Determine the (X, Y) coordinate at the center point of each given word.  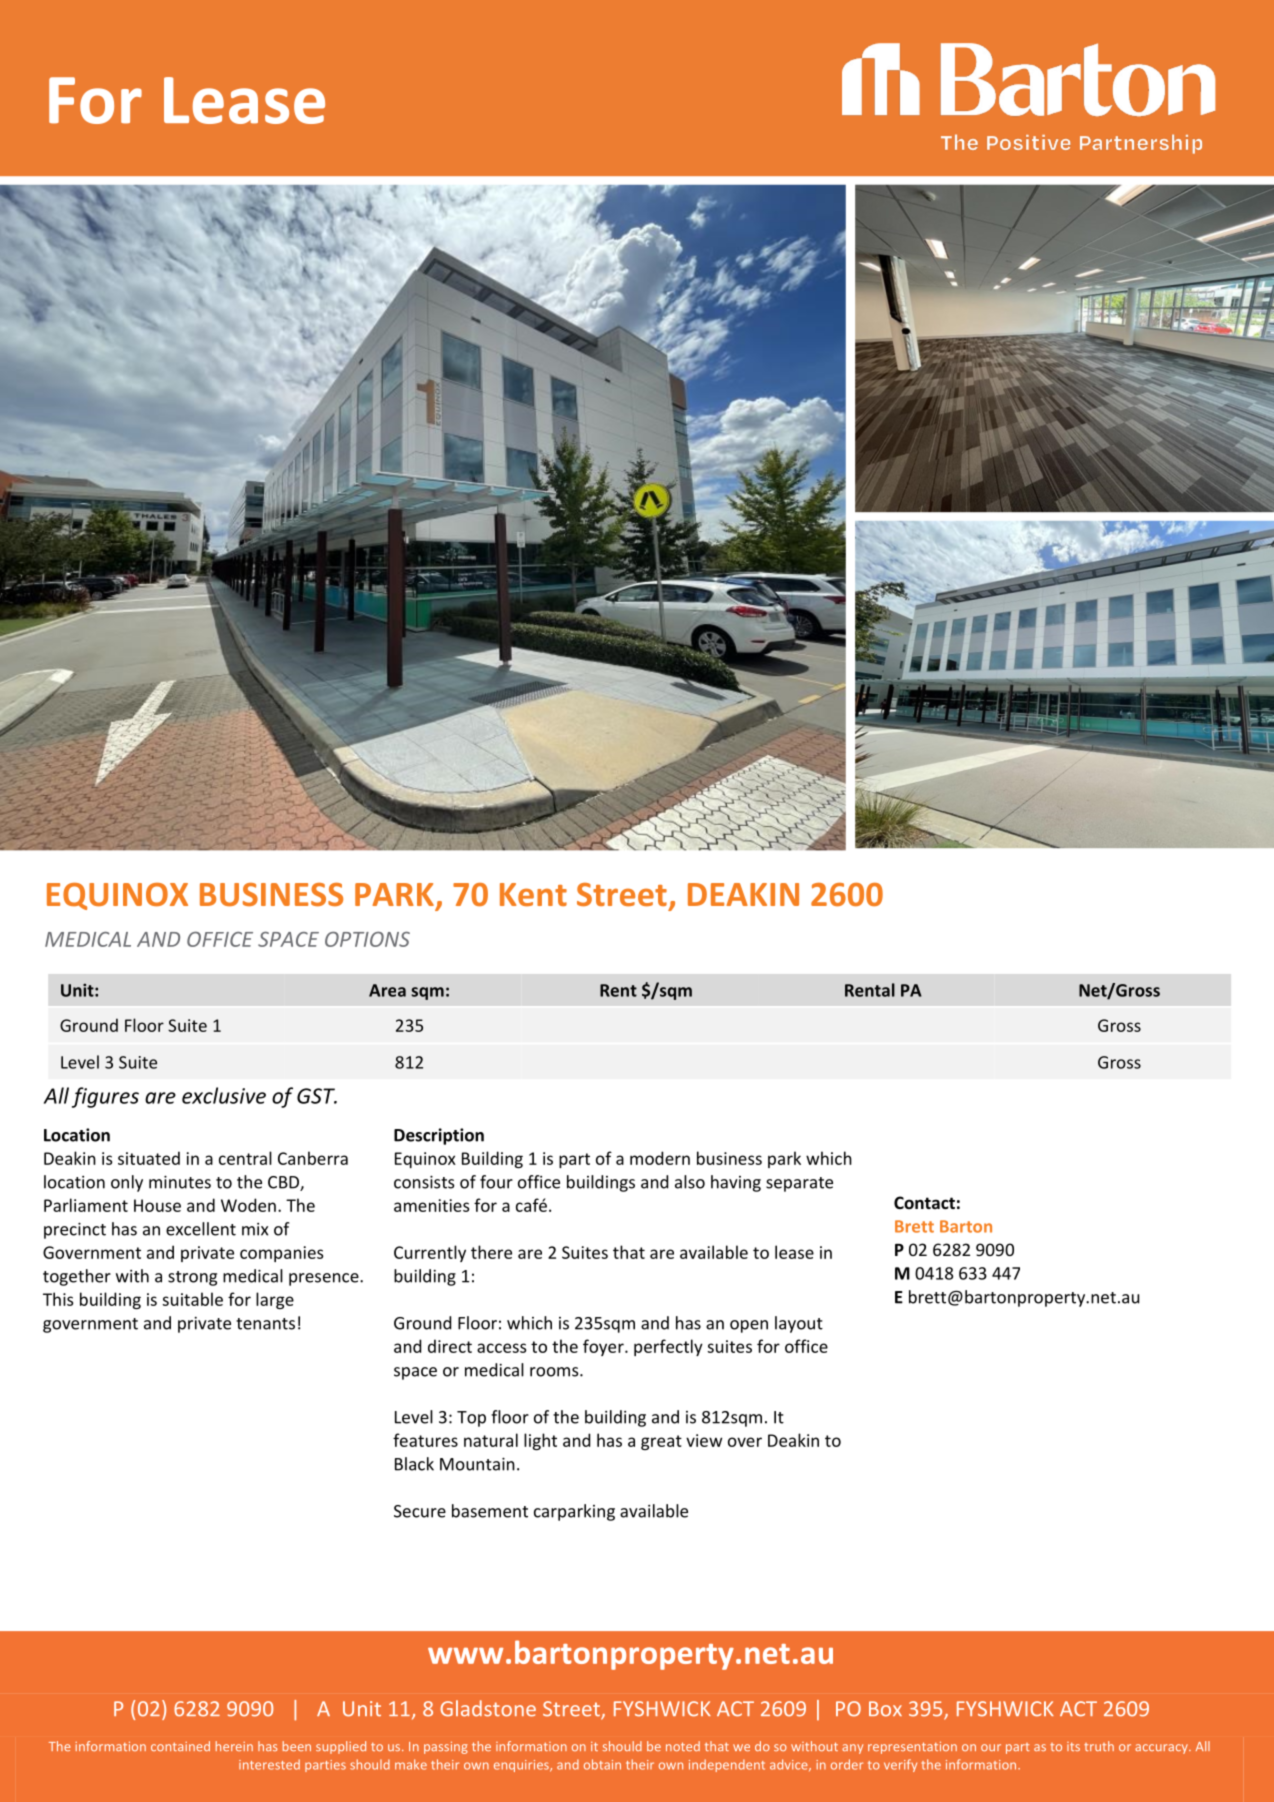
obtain (602, 1764)
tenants (265, 1324)
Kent (533, 894)
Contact (924, 1202)
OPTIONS (367, 939)
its (1073, 1746)
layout (799, 1324)
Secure (420, 1511)
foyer (604, 1347)
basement (490, 1511)
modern (660, 1158)
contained (180, 1746)
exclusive (224, 1095)
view (704, 1440)
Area (387, 990)
